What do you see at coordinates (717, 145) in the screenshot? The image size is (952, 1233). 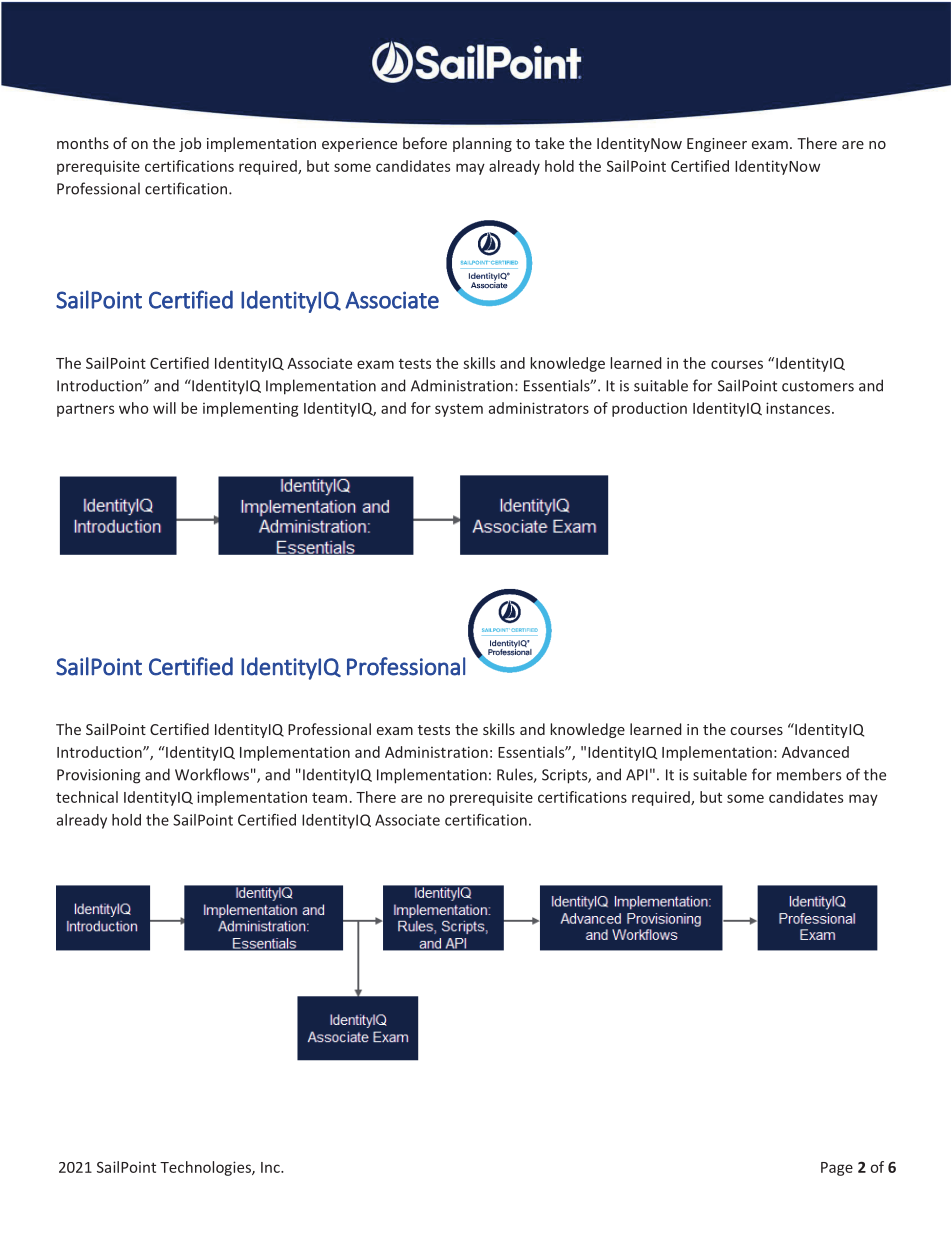 I see `Engineer` at bounding box center [717, 145].
